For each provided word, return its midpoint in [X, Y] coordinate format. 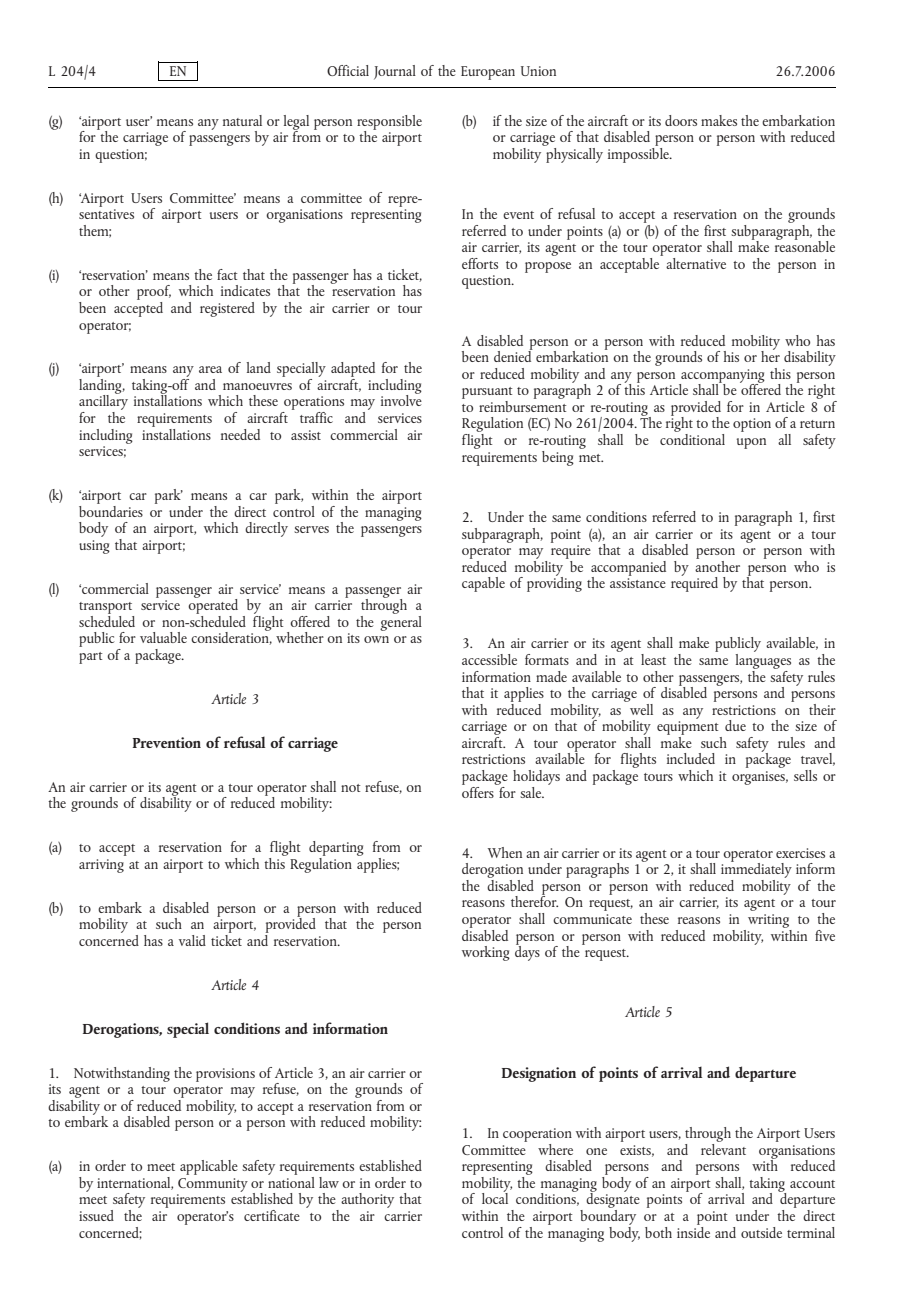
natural [242, 120]
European [488, 73]
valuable [163, 637]
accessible [489, 659]
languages [763, 660]
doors [681, 120]
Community [213, 1185]
